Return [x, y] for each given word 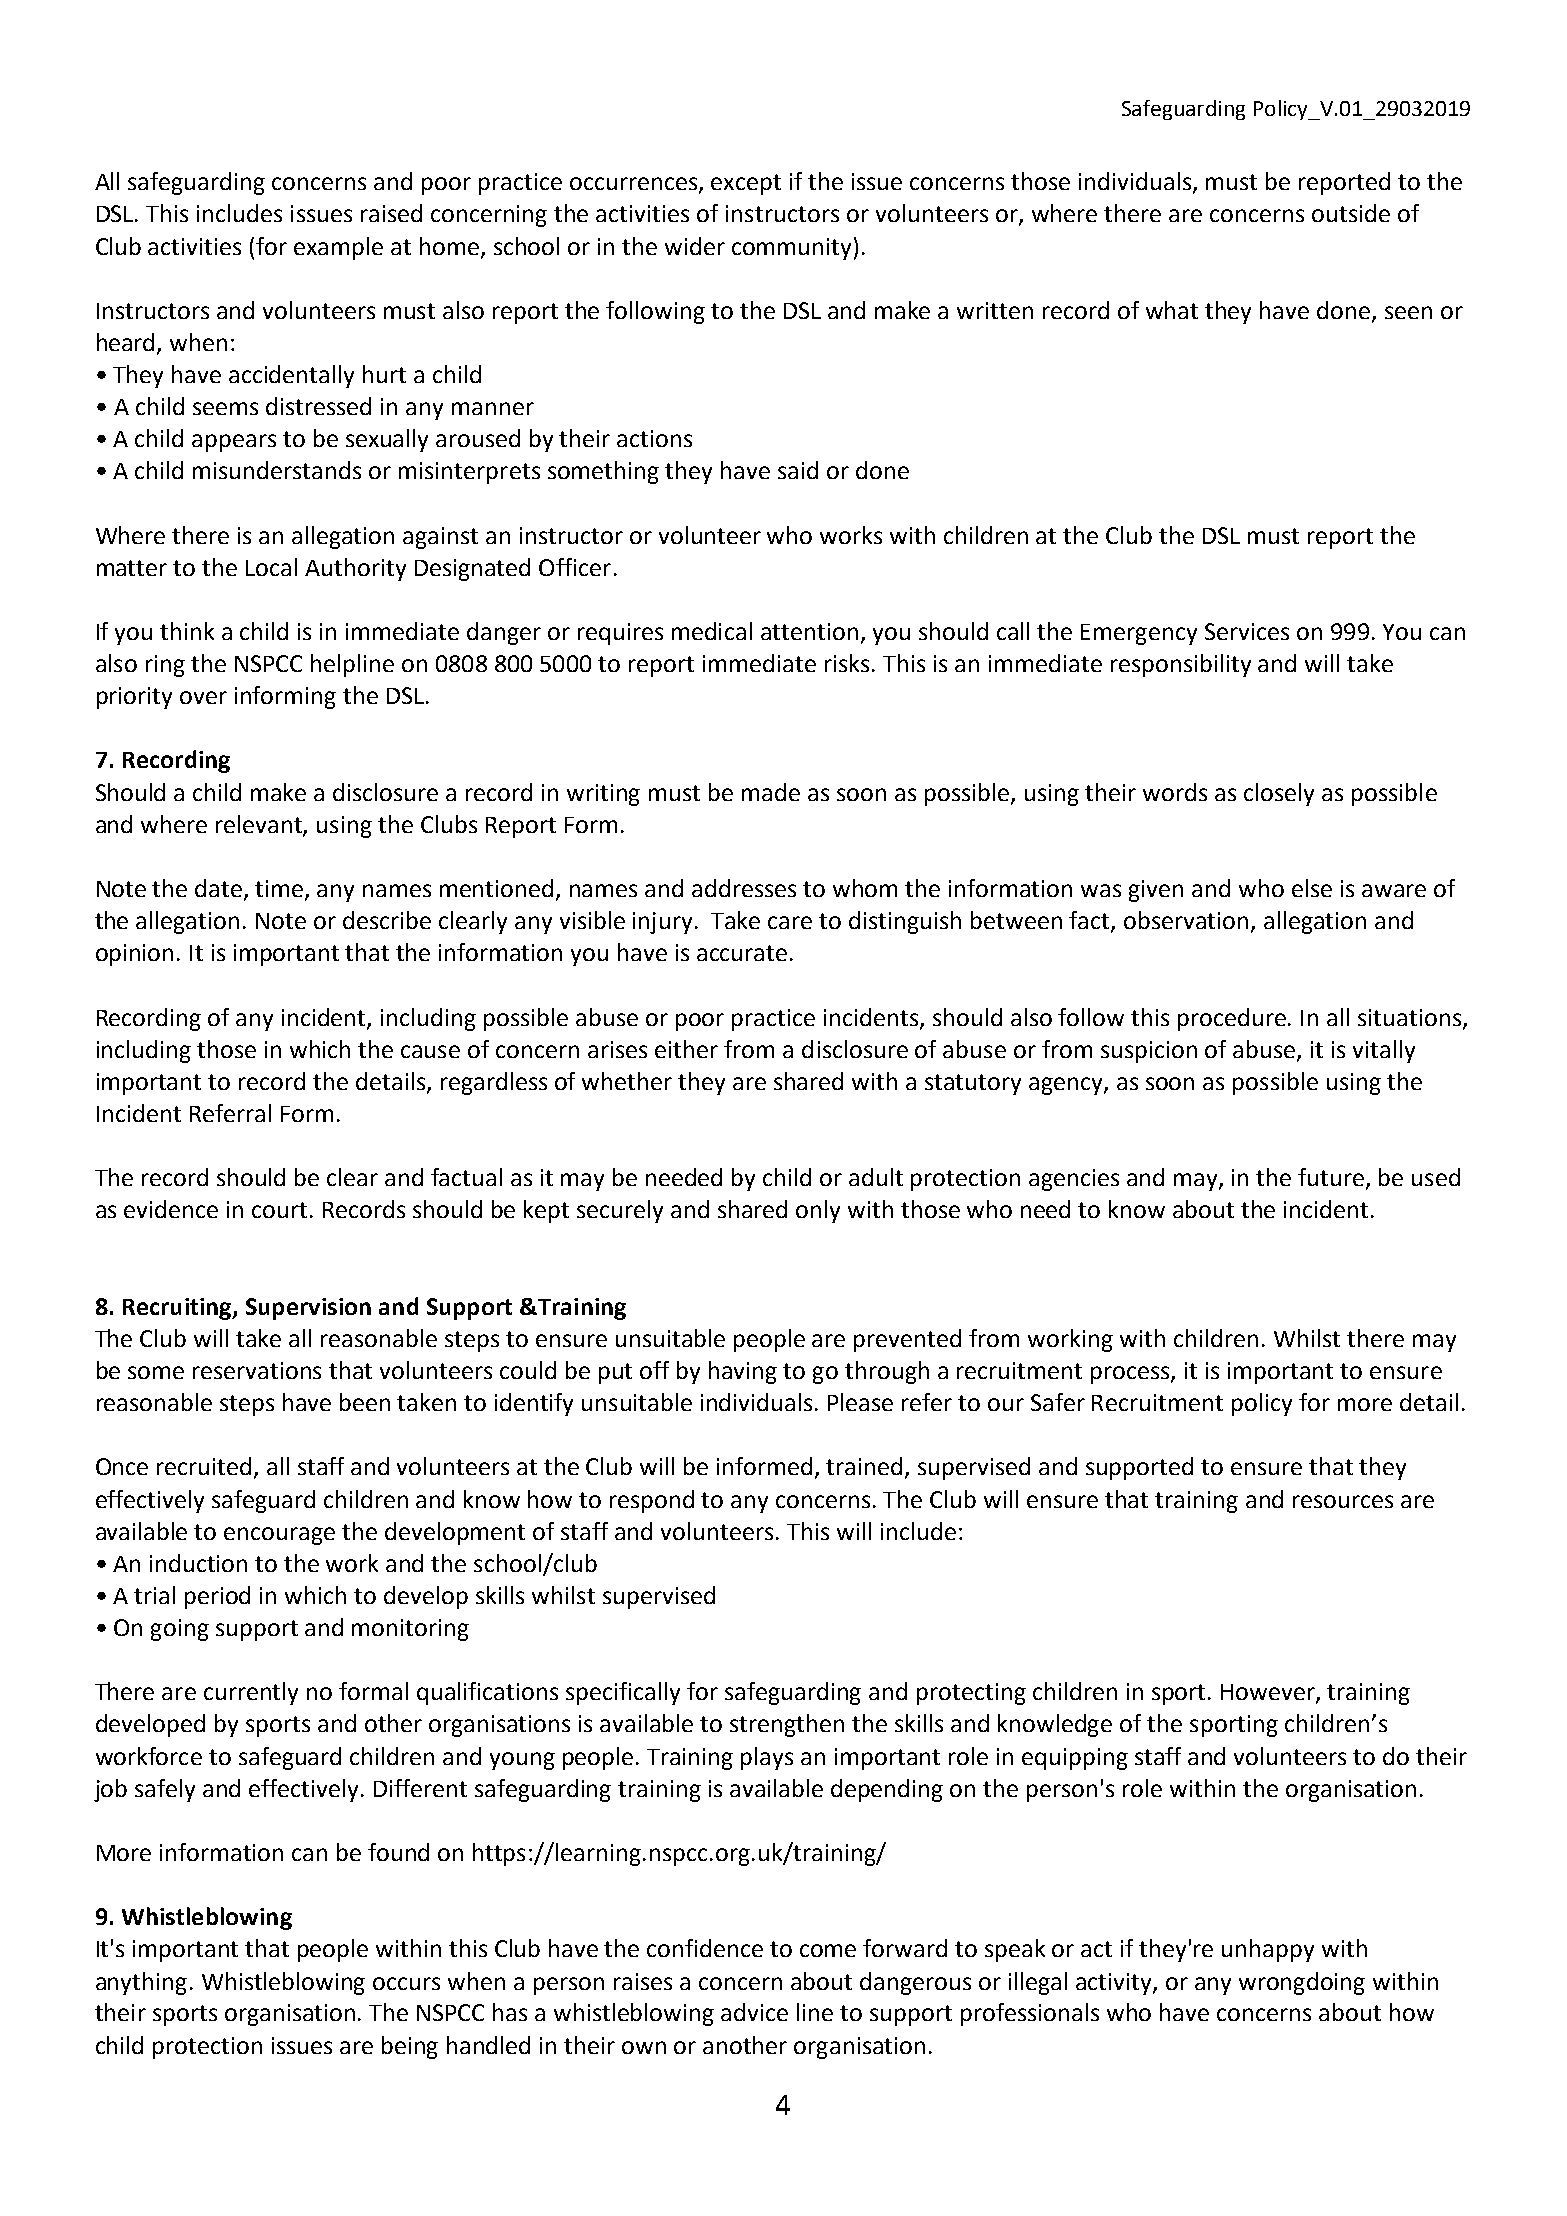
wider [695, 246]
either [686, 1049]
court [279, 1210]
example [338, 248]
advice [754, 2012]
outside [1351, 213]
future [1332, 1178]
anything [141, 1983]
